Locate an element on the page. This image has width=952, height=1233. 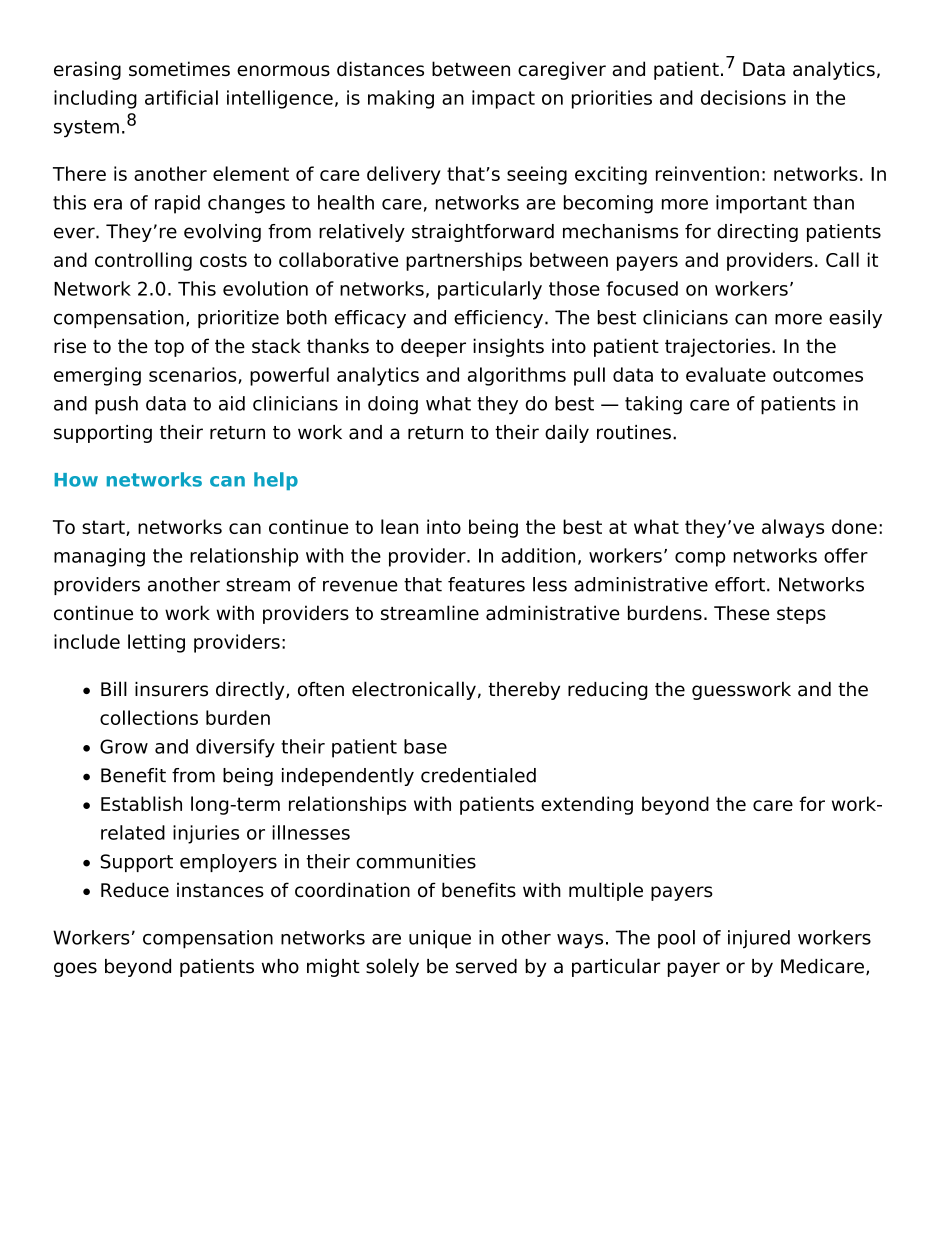
decisions is located at coordinates (743, 97).
